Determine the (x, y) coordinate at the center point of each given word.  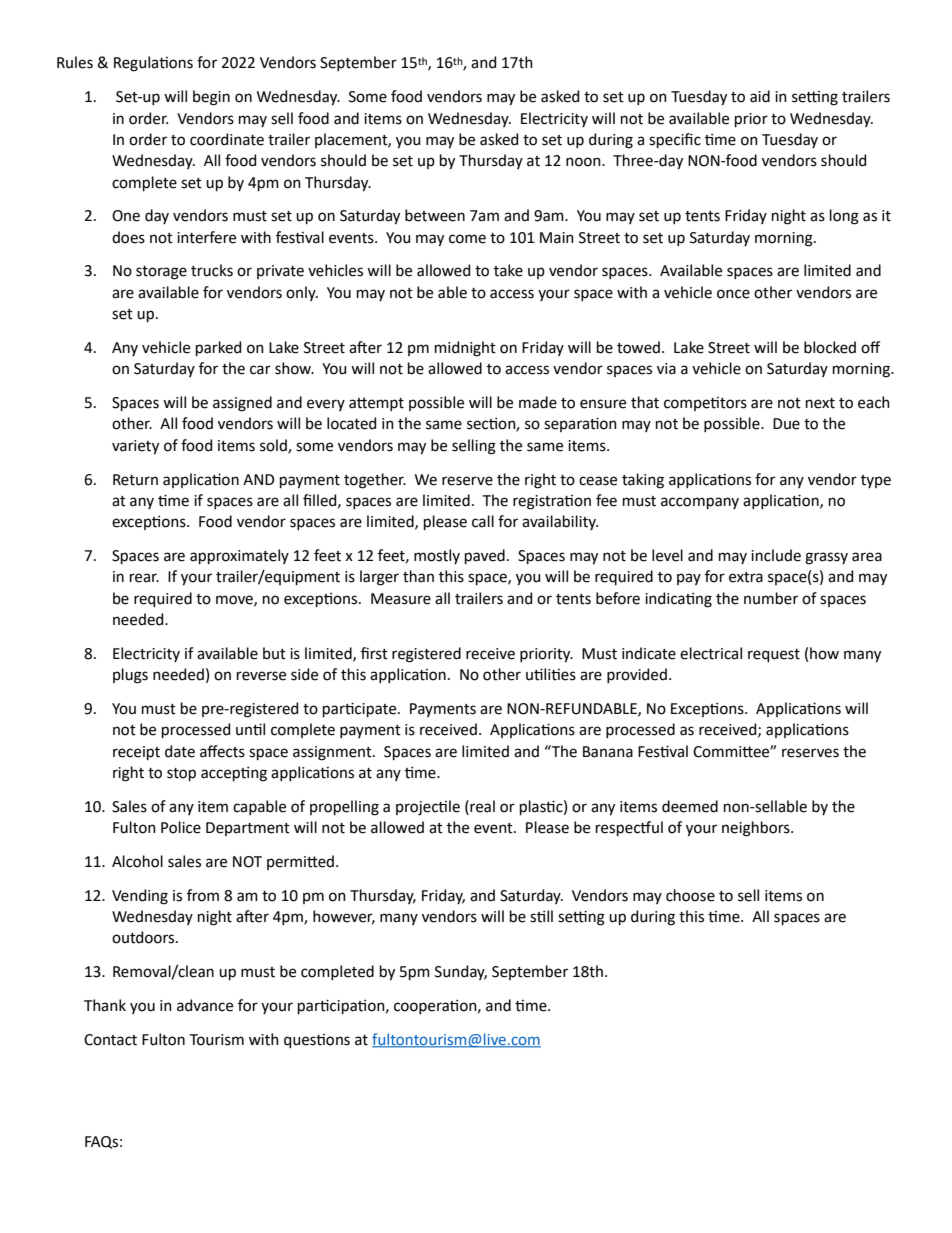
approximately (239, 556)
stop (181, 774)
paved (485, 556)
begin (211, 98)
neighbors (757, 829)
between (435, 215)
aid (760, 96)
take (508, 270)
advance (205, 1005)
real (481, 806)
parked (218, 348)
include (776, 555)
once (733, 294)
